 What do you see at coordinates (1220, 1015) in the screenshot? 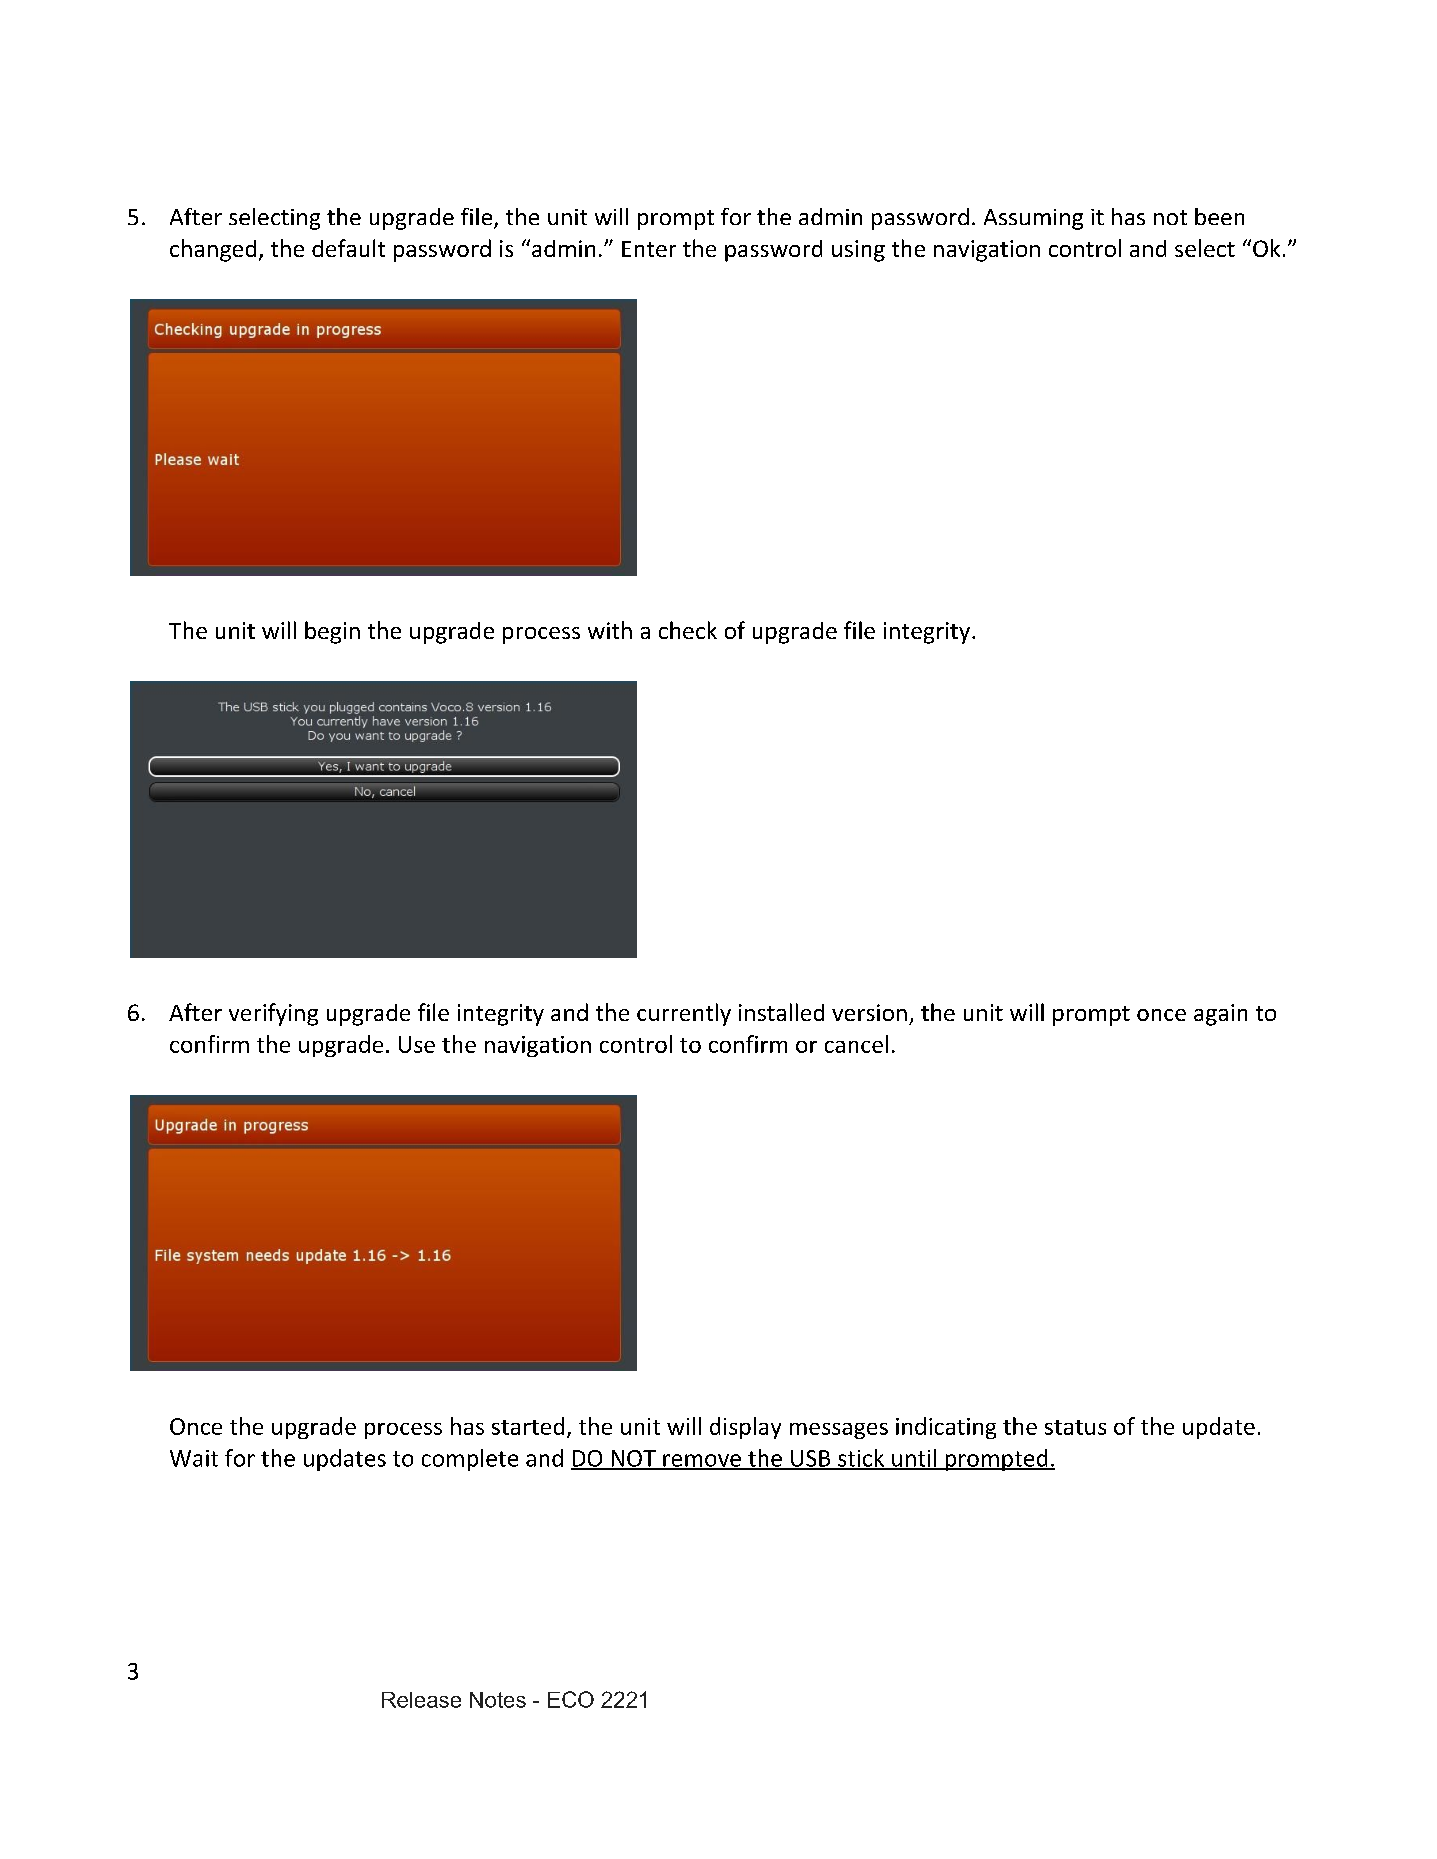
I see `again` at bounding box center [1220, 1015].
